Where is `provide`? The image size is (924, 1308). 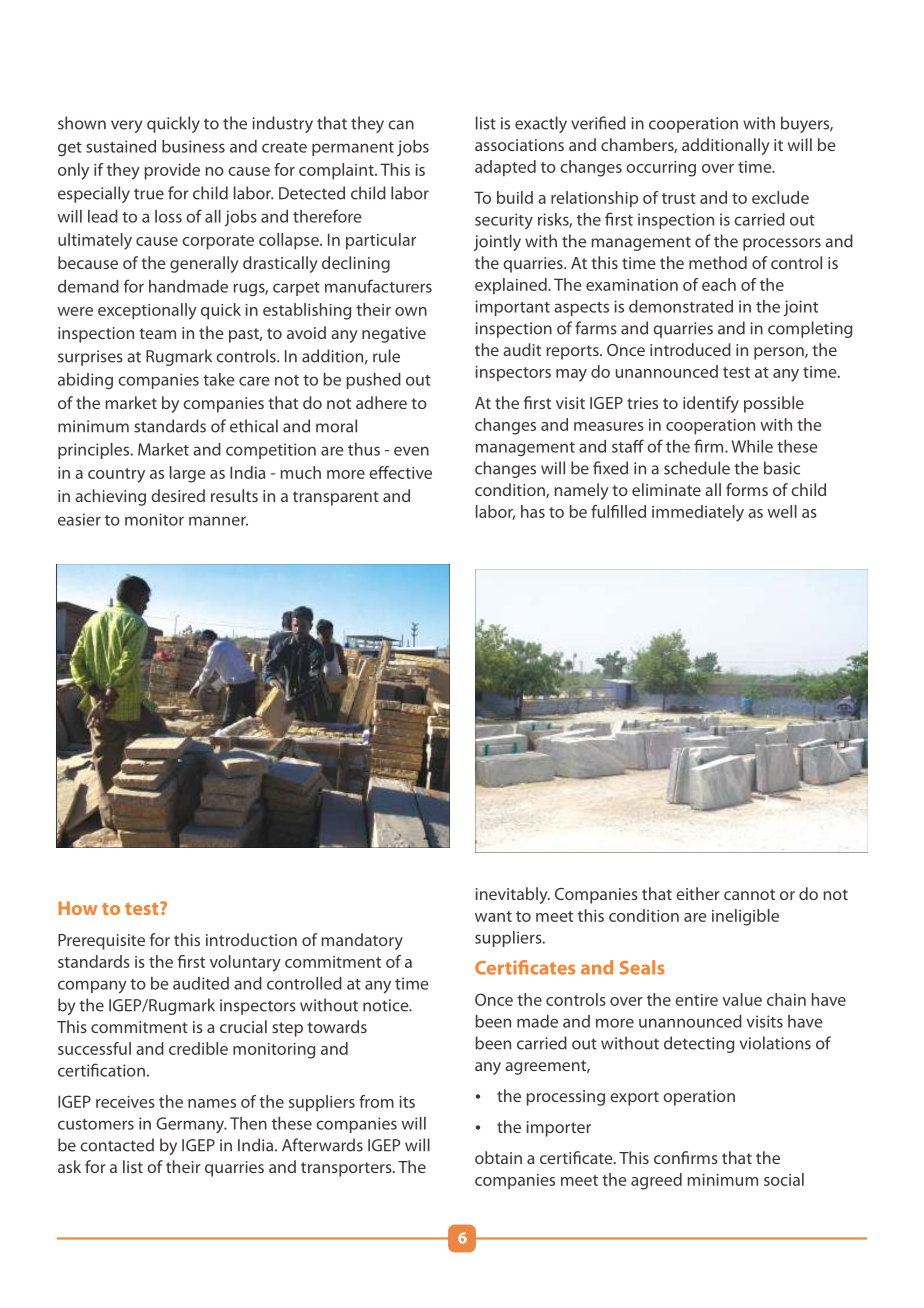
provide is located at coordinates (172, 171).
